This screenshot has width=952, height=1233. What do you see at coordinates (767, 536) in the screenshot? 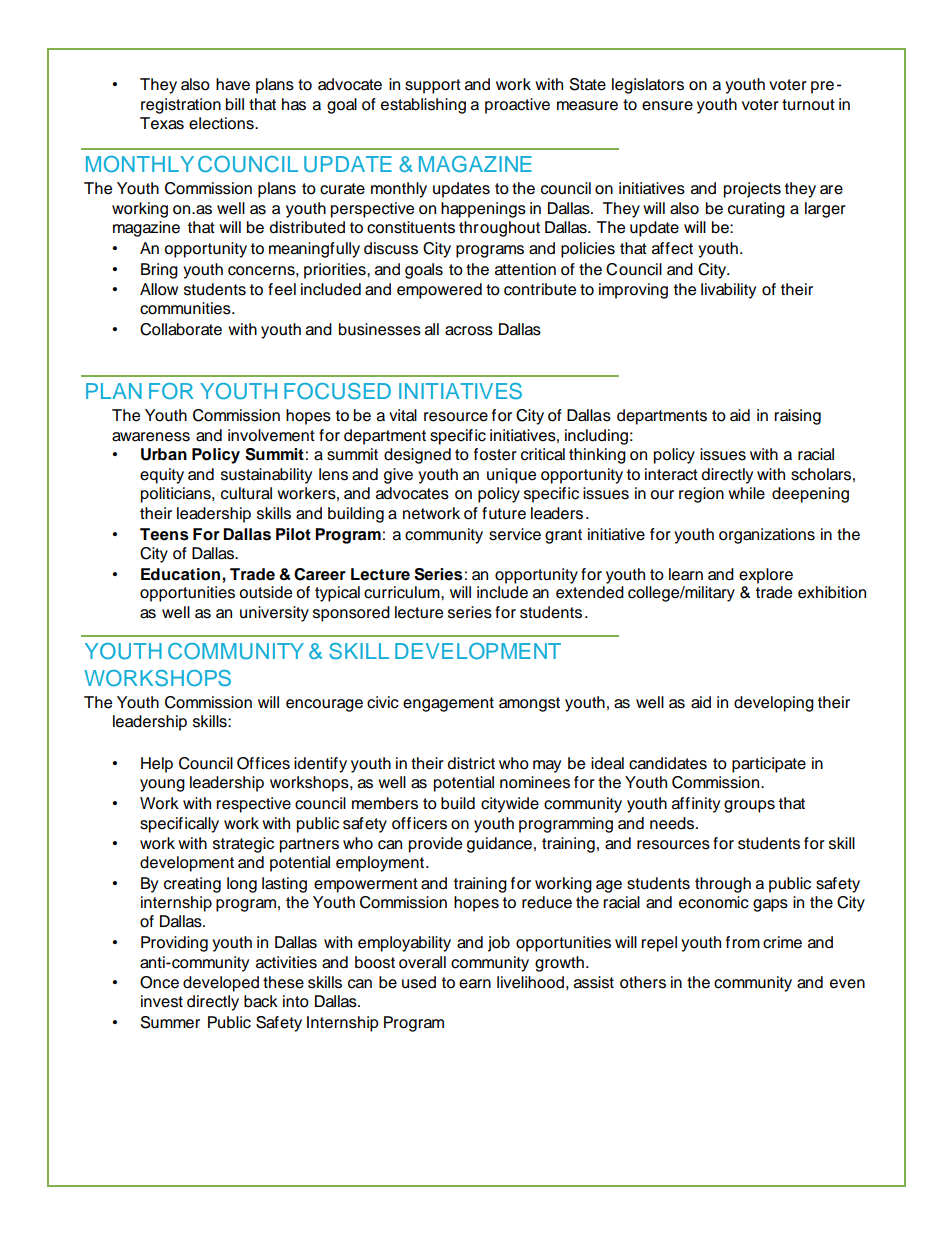
I see `organizations` at bounding box center [767, 536].
